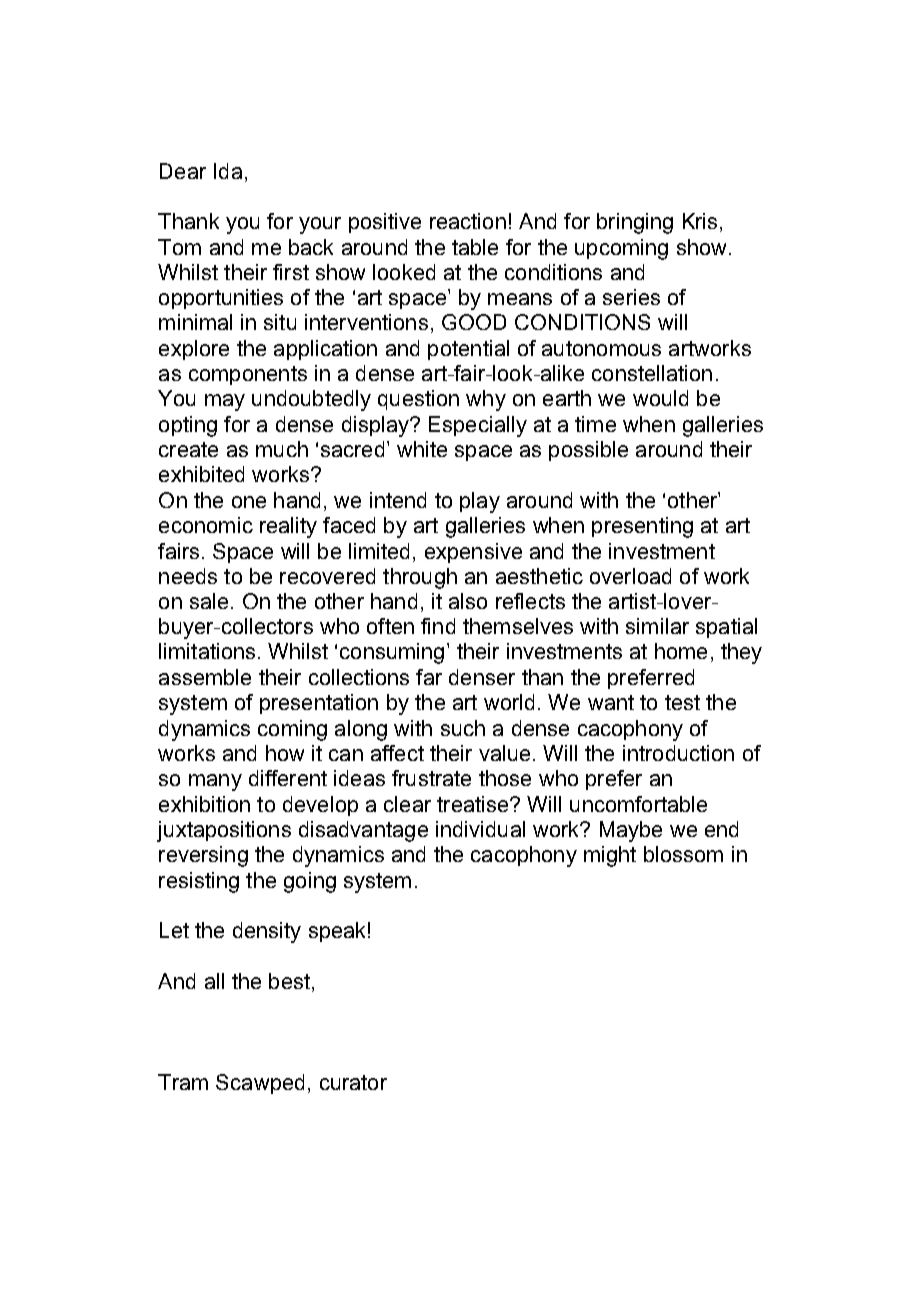 Image resolution: width=924 pixels, height=1310 pixels. I want to click on exhibited, so click(201, 474).
